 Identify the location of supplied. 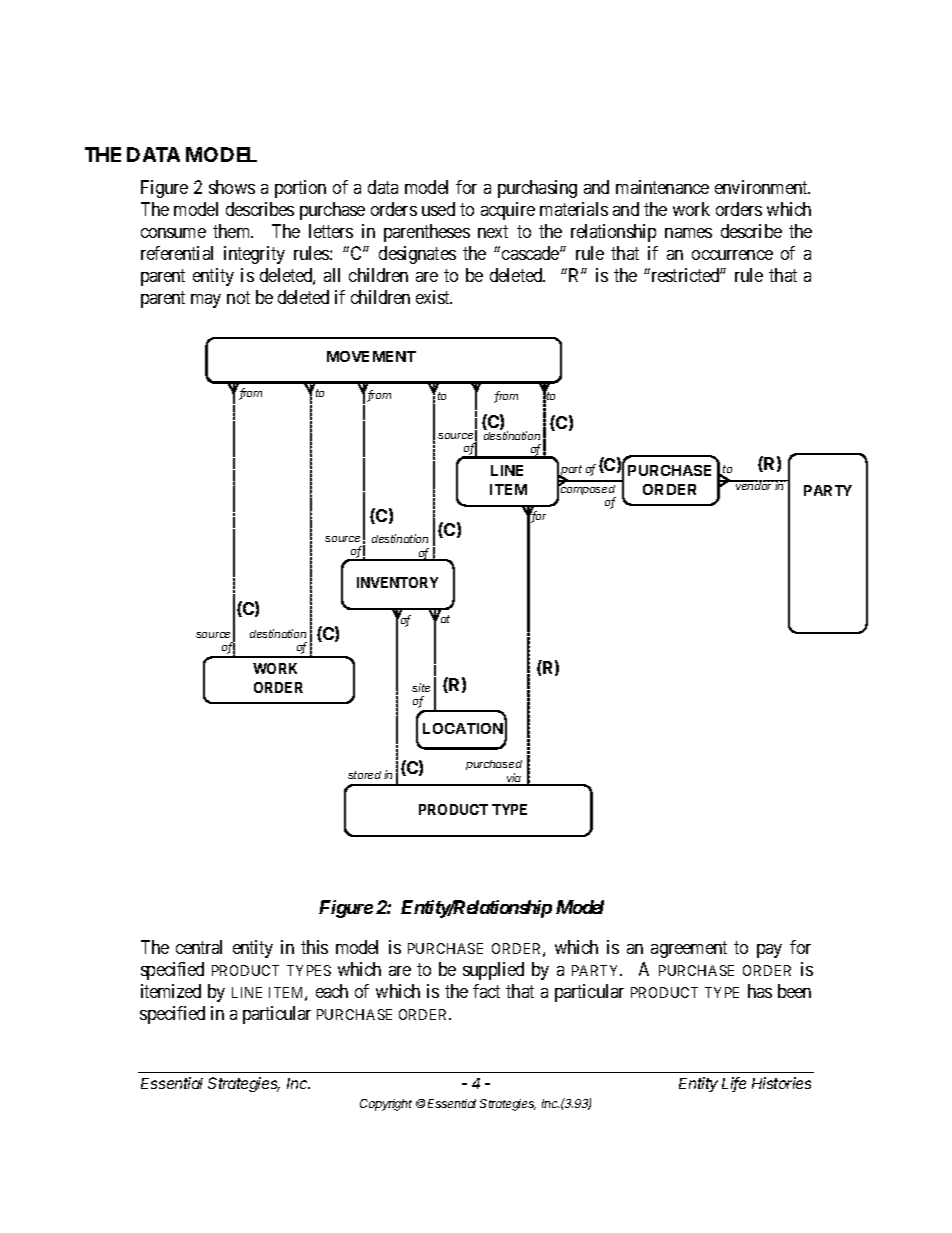
(493, 971).
